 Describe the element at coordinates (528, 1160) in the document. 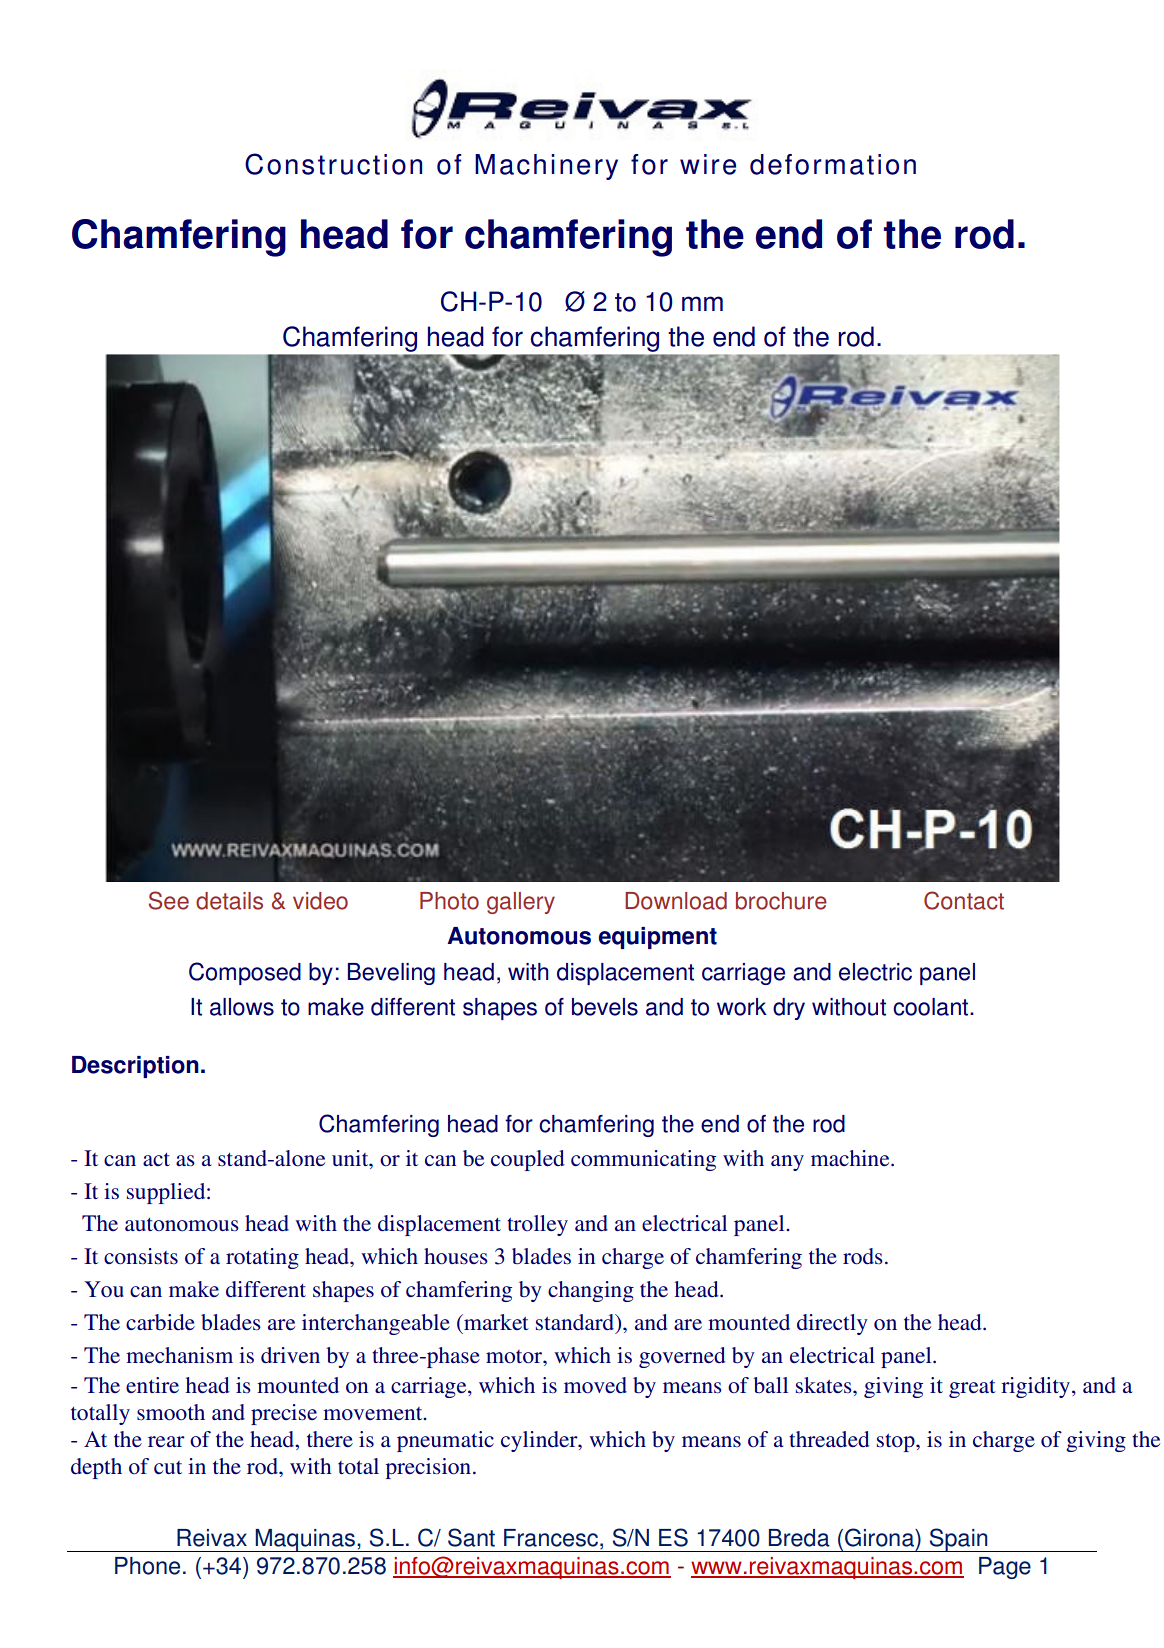

I see `coupled` at that location.
